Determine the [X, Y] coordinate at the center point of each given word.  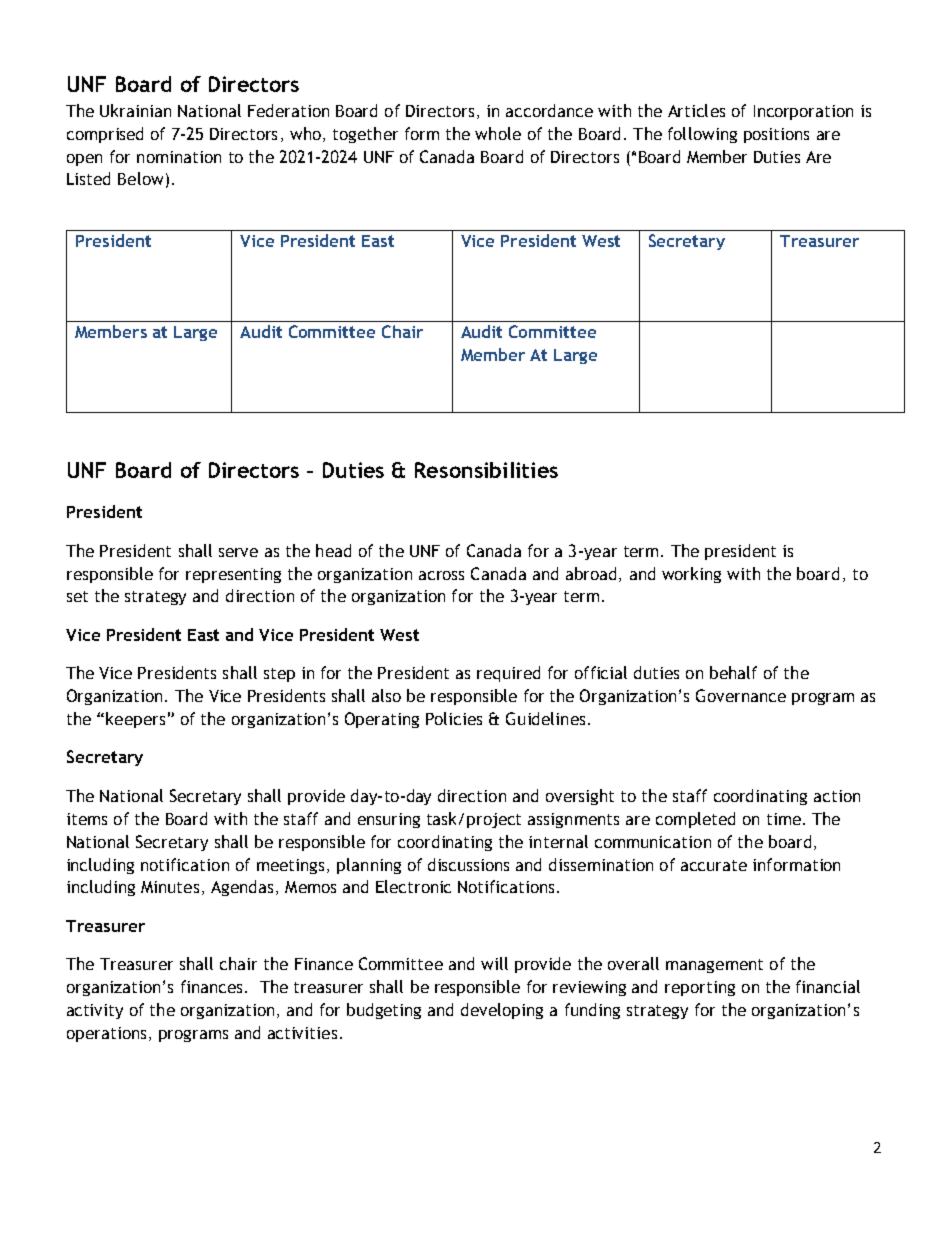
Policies [454, 718]
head [333, 550]
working [691, 575]
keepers [135, 720]
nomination [179, 157]
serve [238, 552]
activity [95, 1011]
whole [498, 133]
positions [776, 135]
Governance [741, 695]
